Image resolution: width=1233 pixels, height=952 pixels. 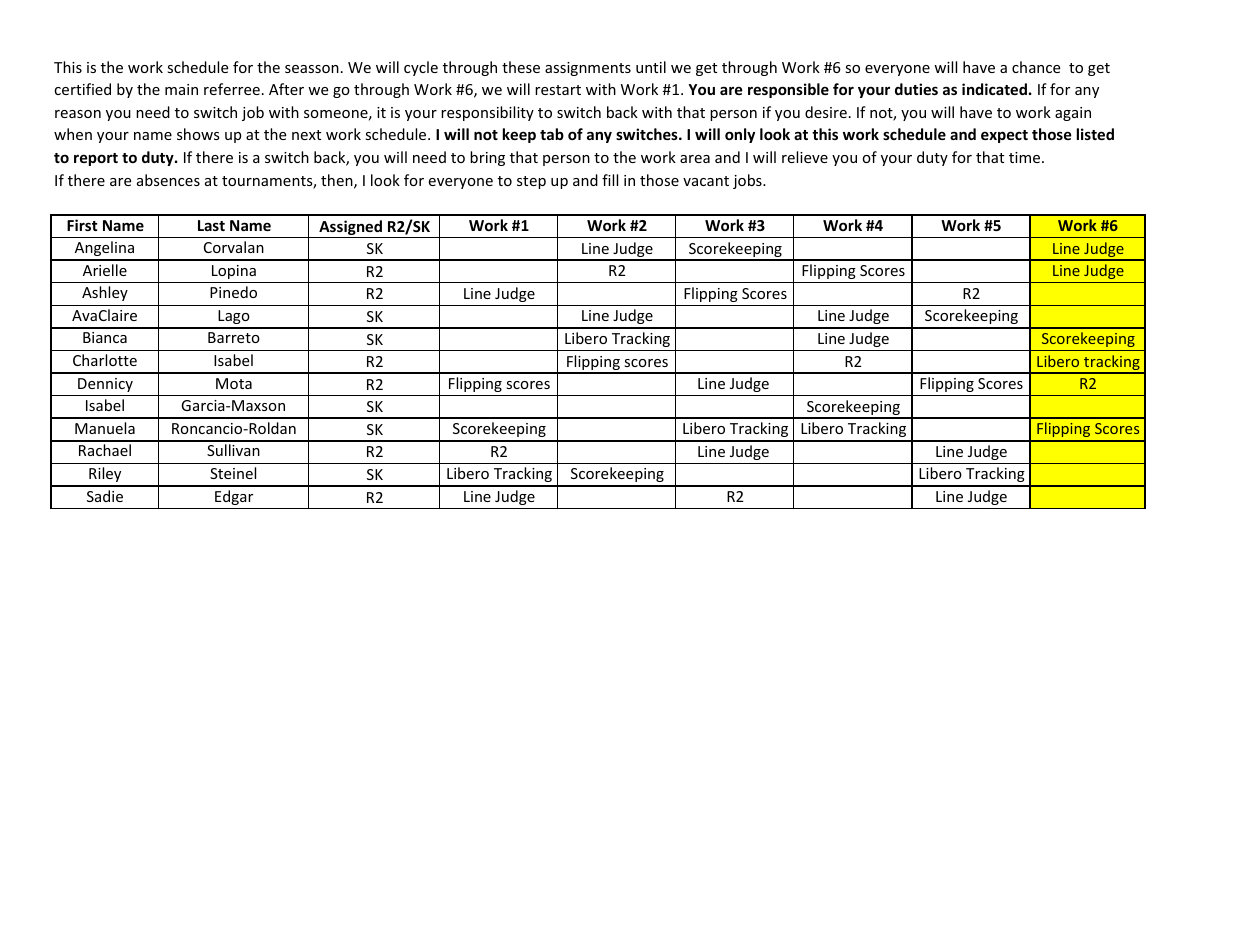 I want to click on Mota, so click(x=234, y=383).
